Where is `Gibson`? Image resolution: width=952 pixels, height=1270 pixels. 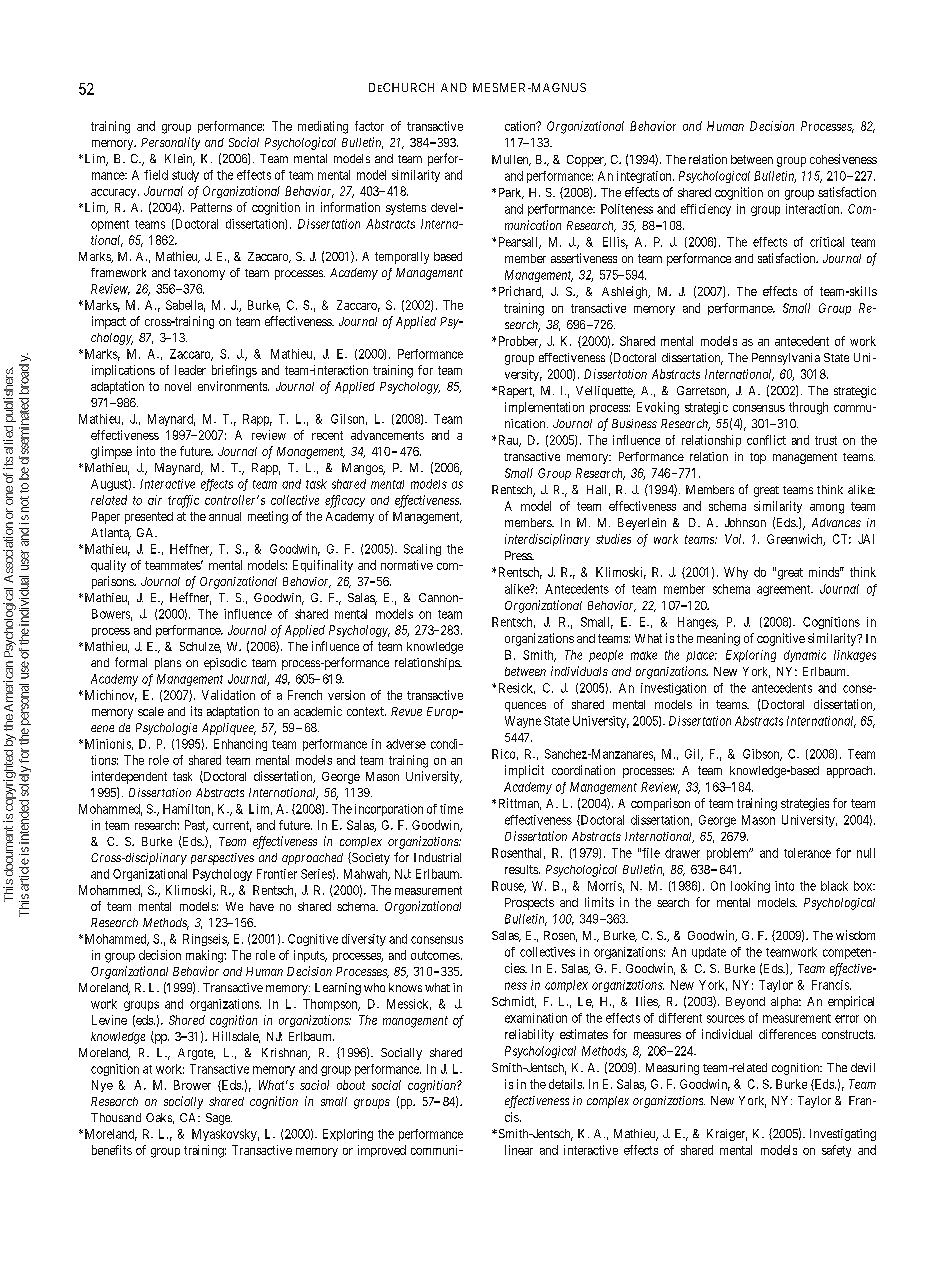
Gibson is located at coordinates (762, 755).
